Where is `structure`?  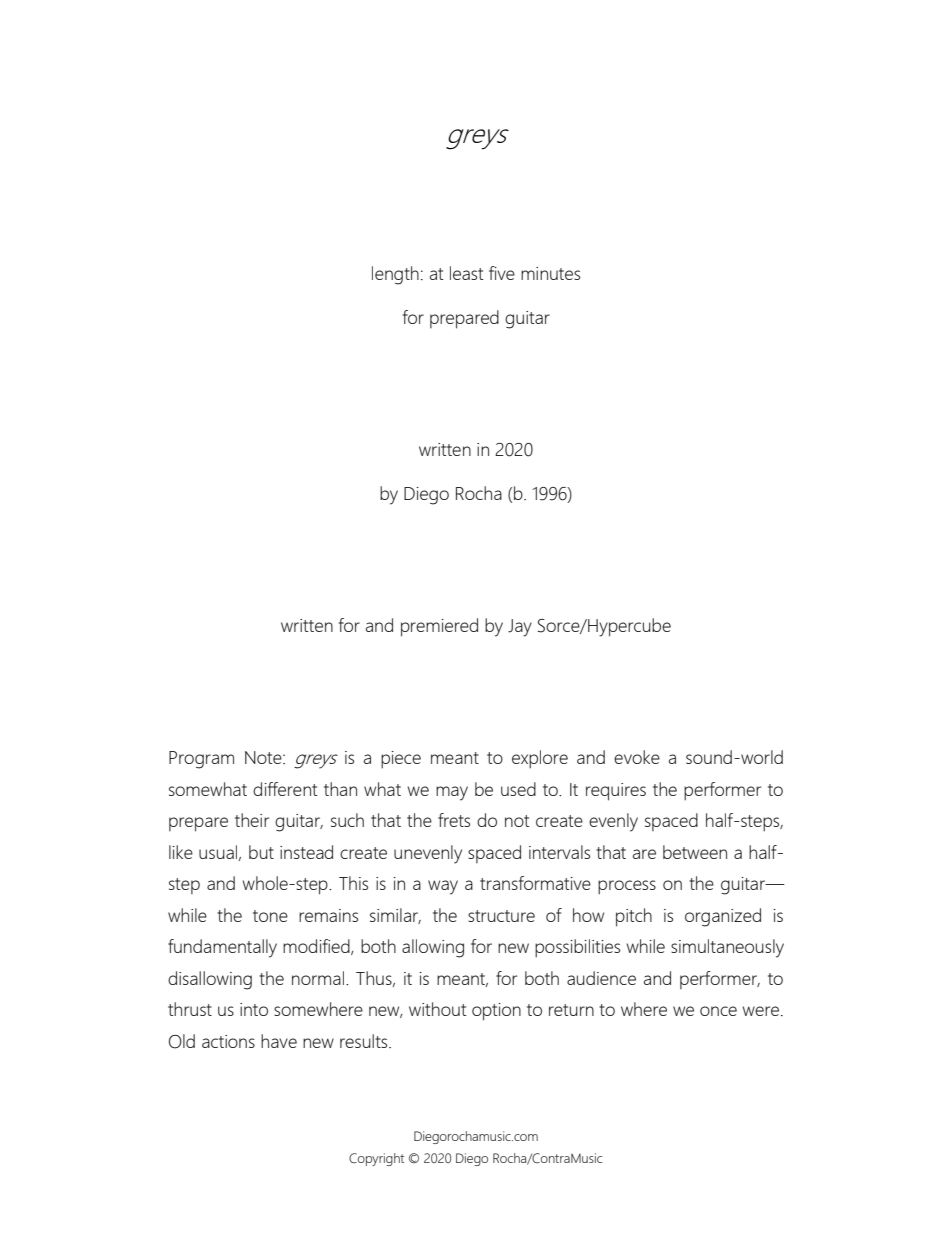
structure is located at coordinates (501, 916).
